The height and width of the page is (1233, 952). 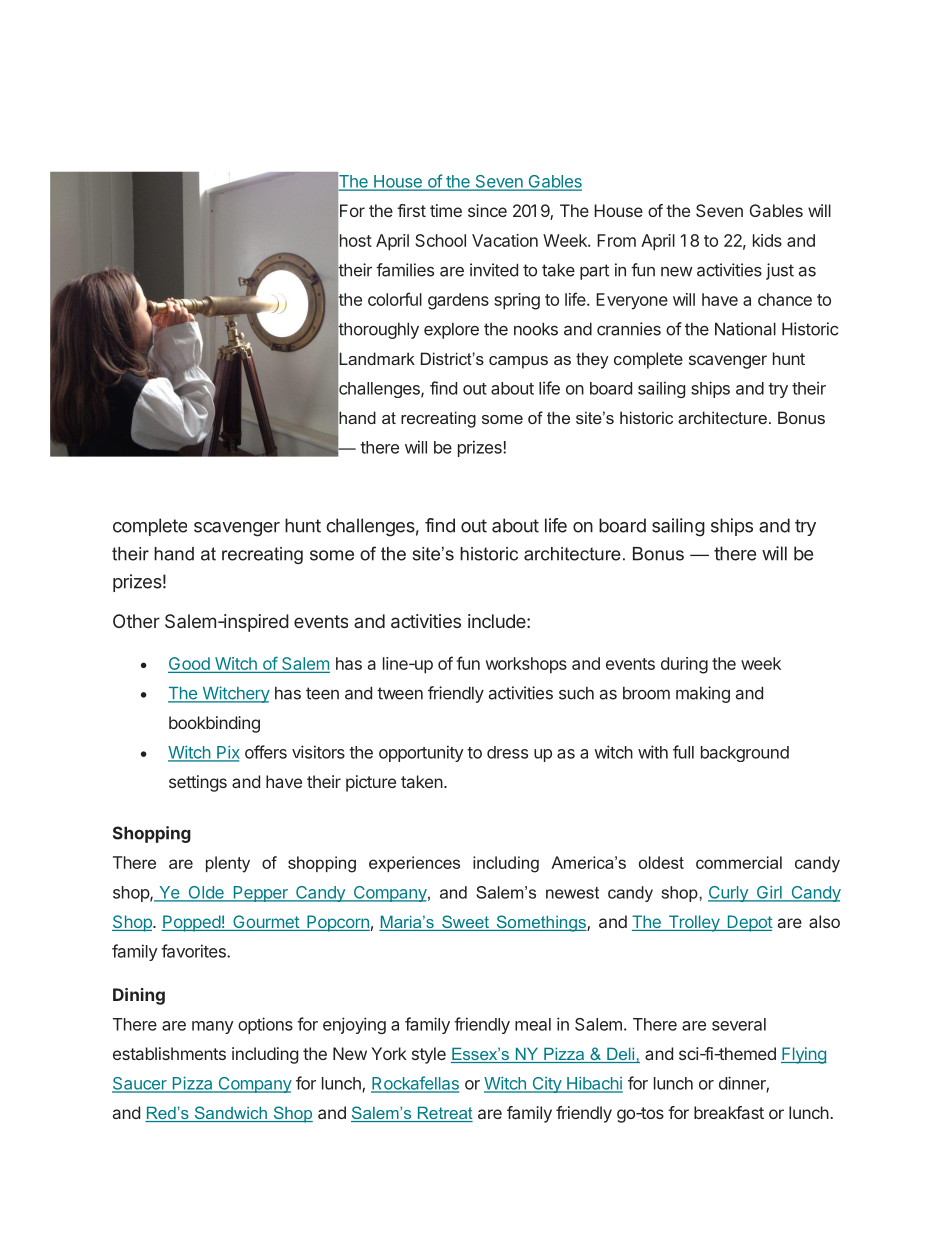 What do you see at coordinates (190, 665) in the page?
I see `Good` at bounding box center [190, 665].
